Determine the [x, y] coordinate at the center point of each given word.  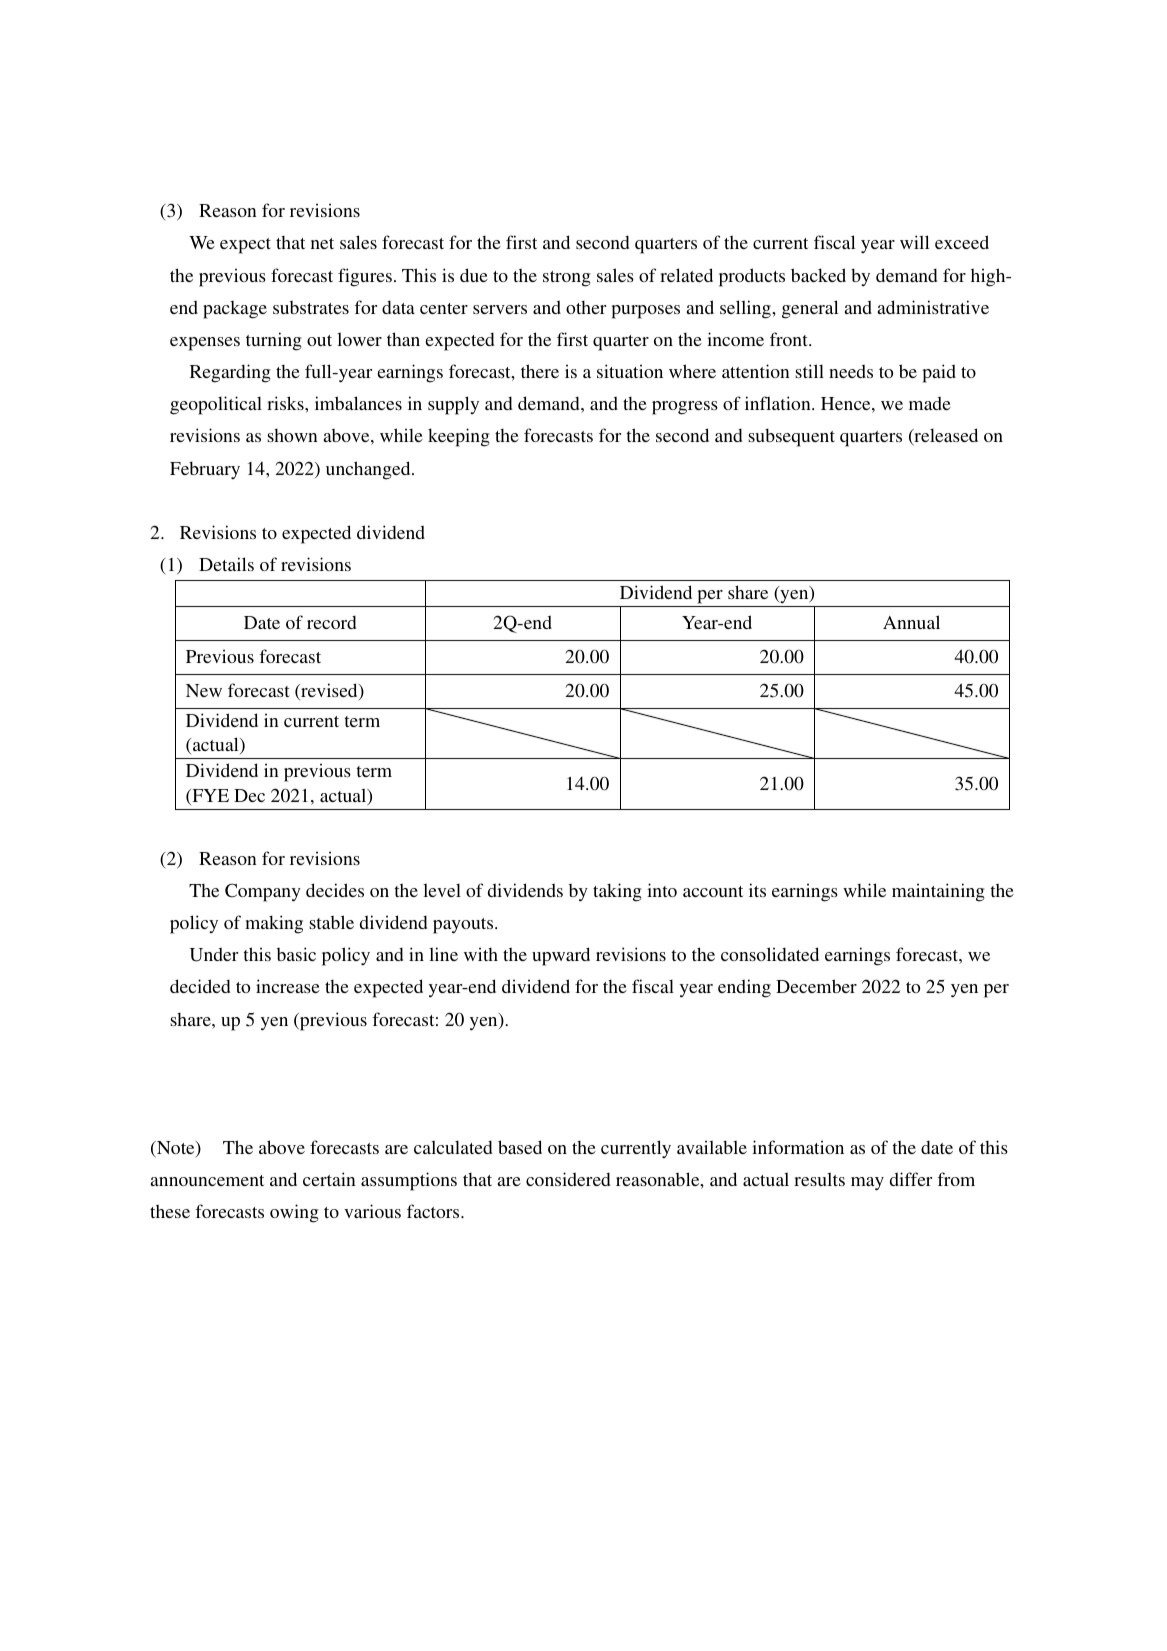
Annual [911, 622]
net [322, 243]
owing [294, 1213]
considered [568, 1179]
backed [818, 275]
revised [329, 691]
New [204, 690]
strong [567, 279]
